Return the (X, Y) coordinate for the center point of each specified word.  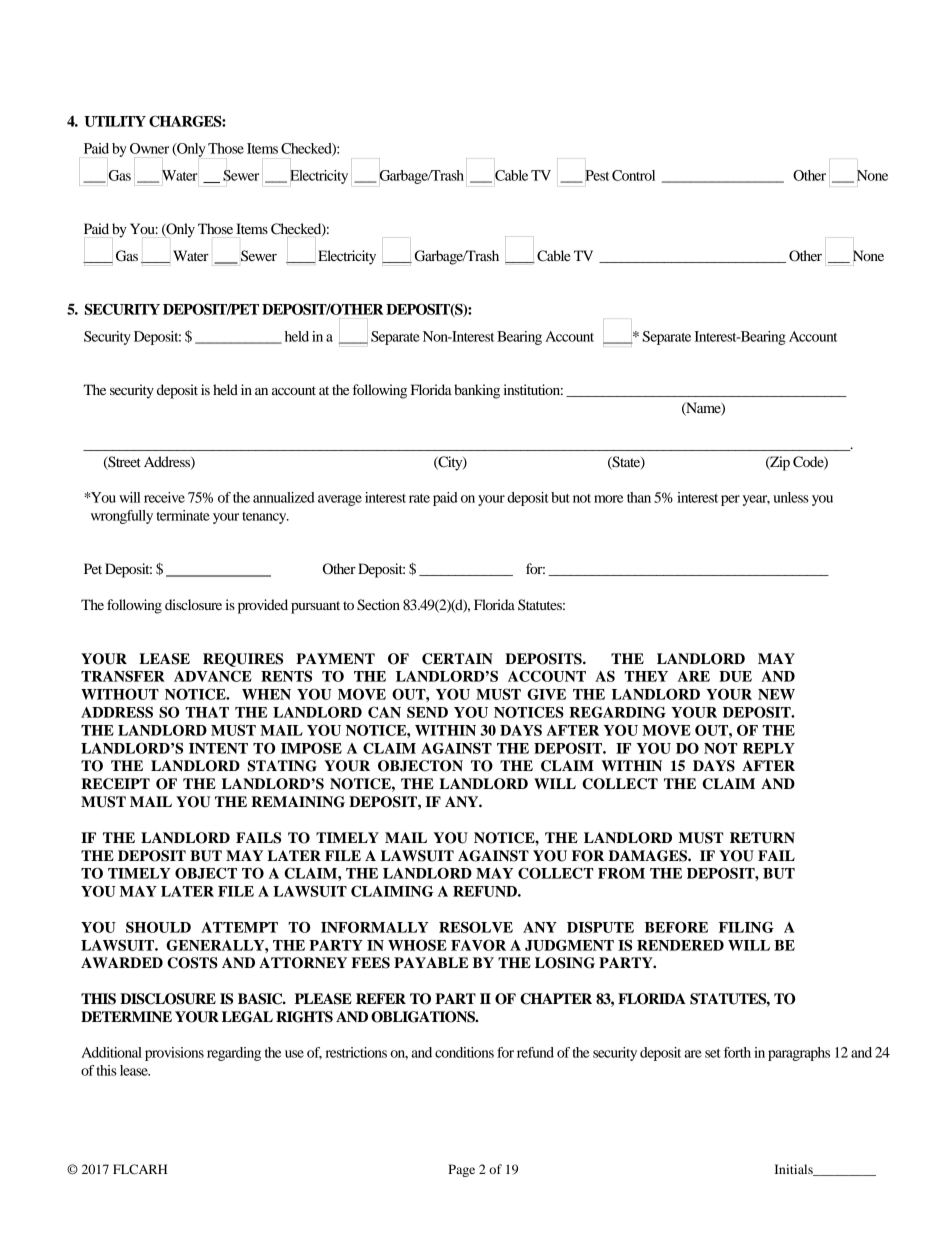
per (730, 500)
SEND (427, 712)
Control (633, 175)
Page (461, 1170)
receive (164, 497)
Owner (149, 148)
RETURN (762, 838)
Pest (597, 175)
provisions (174, 1054)
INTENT (218, 748)
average (340, 500)
